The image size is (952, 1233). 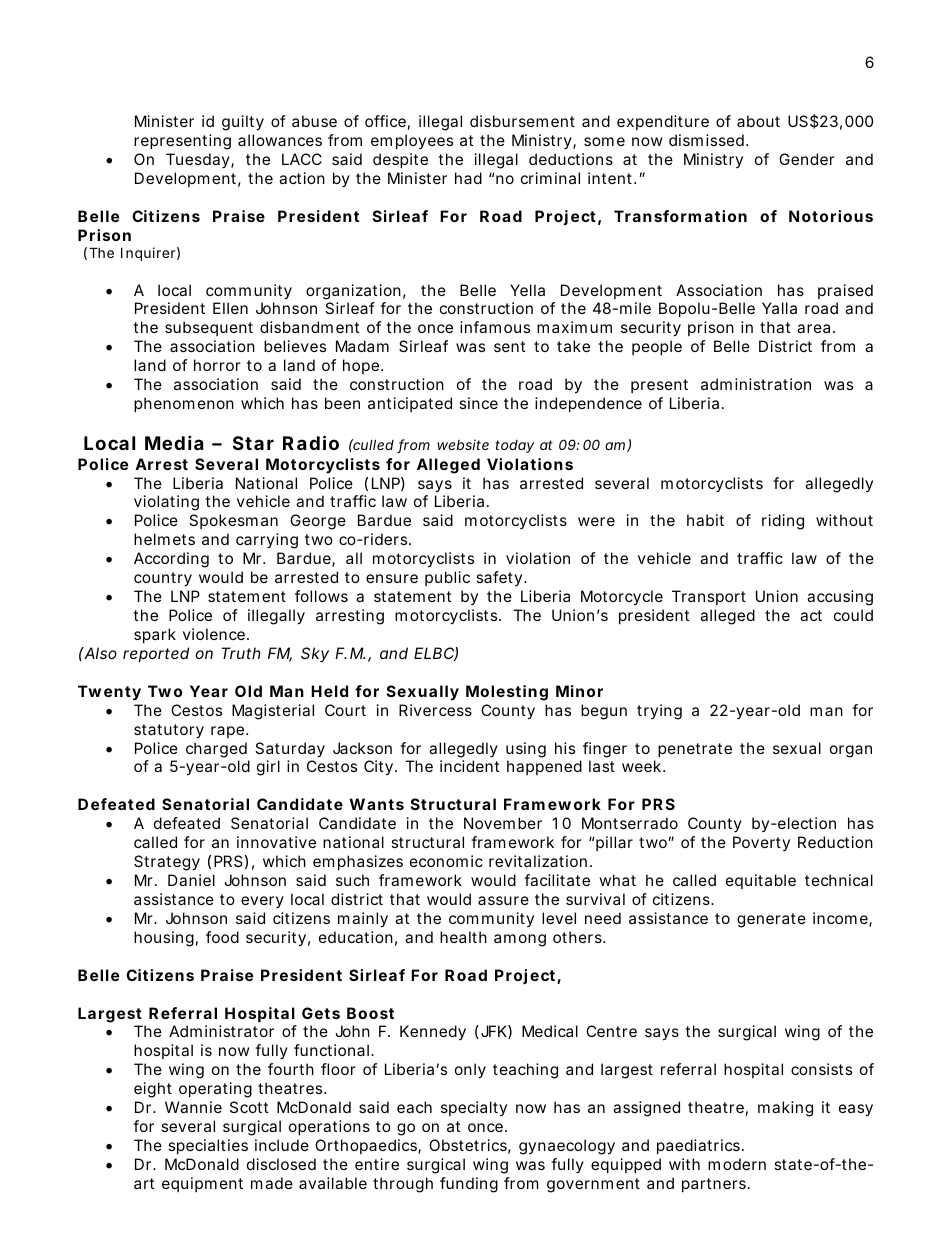 I want to click on modern, so click(x=737, y=1164).
